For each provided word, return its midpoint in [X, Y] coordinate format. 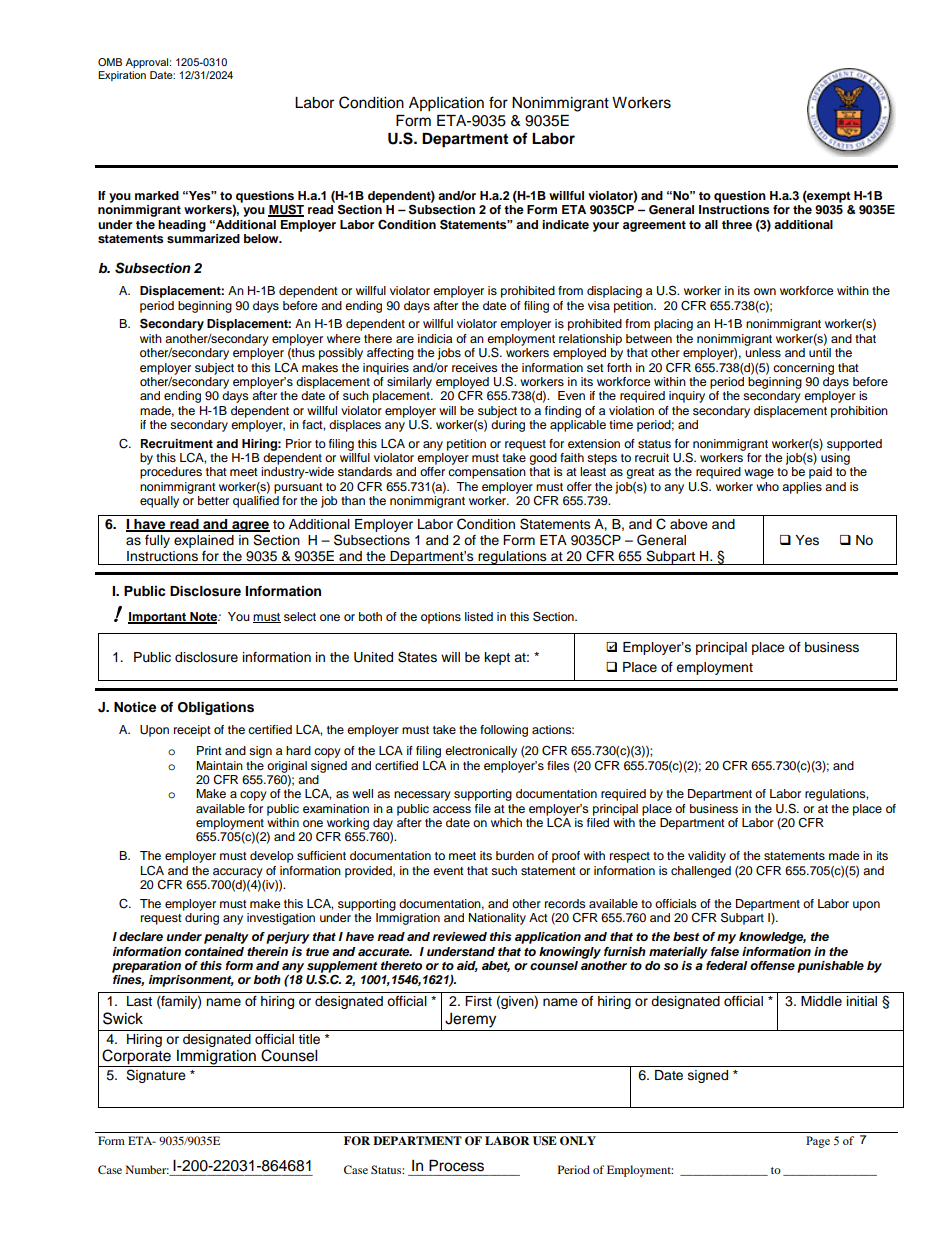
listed [479, 616]
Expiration [122, 76]
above [689, 524]
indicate [565, 224]
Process [456, 1166]
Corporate [136, 1058]
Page [818, 1142]
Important [158, 618]
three [737, 224]
